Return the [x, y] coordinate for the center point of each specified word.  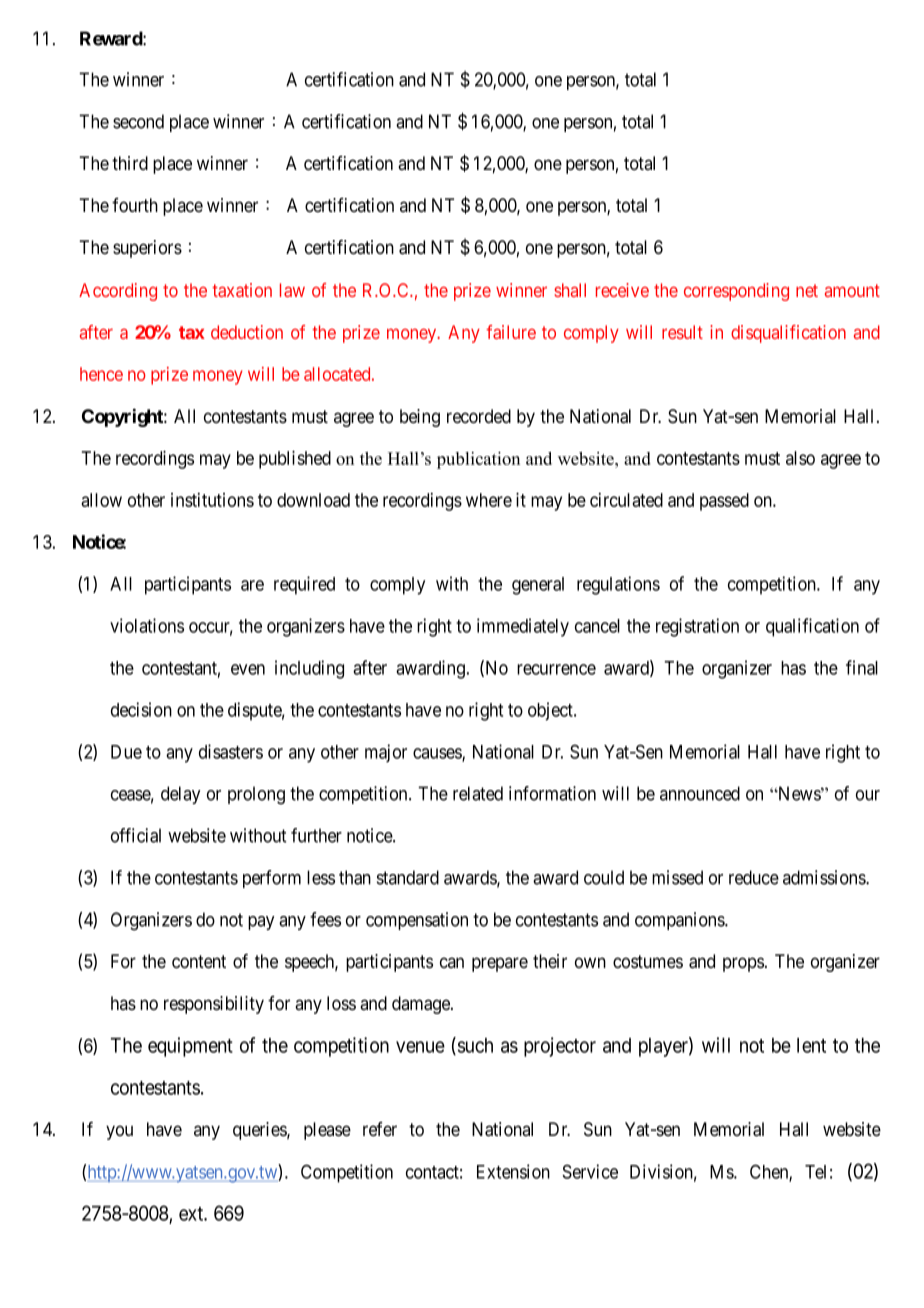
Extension [513, 1171]
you [119, 1132]
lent [811, 1045]
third [130, 163]
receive [622, 290]
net [807, 290]
